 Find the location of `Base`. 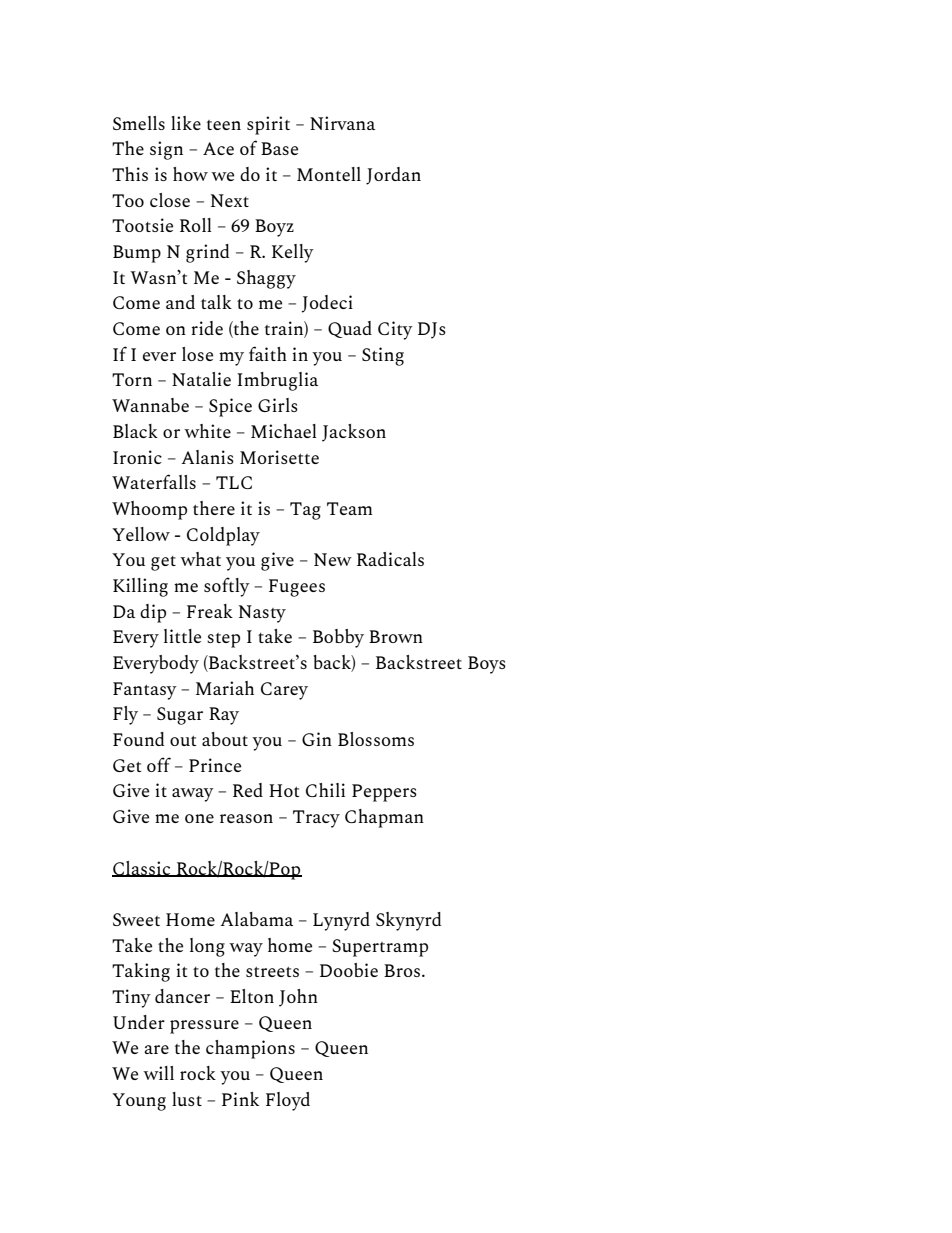

Base is located at coordinates (279, 148).
